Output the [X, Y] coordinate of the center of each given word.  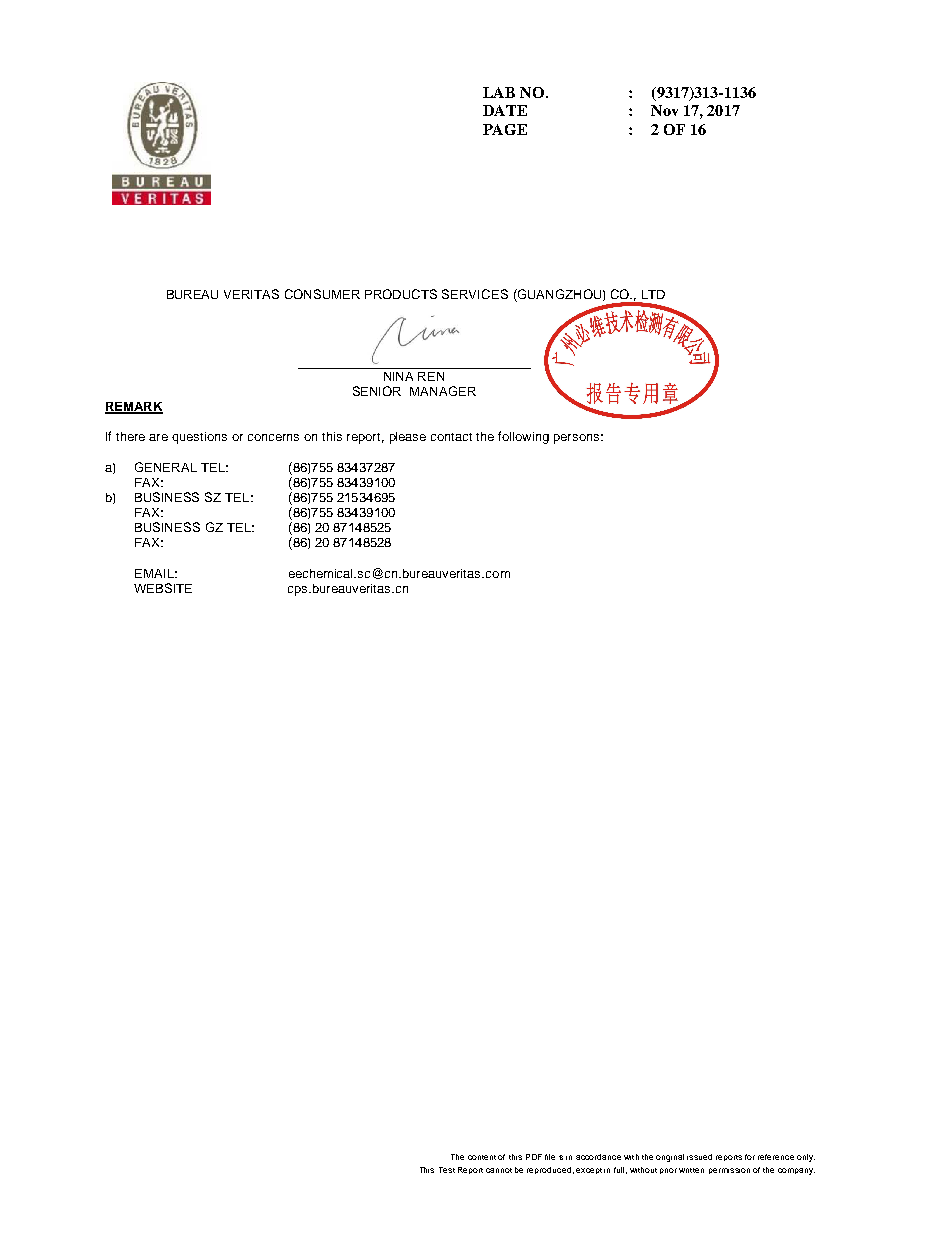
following [523, 437]
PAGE [505, 129]
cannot [499, 1170]
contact [451, 437]
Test [447, 1170]
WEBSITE [163, 588]
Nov [664, 110]
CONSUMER [322, 294]
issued [699, 1157]
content [482, 1157]
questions [199, 438]
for [750, 1157]
